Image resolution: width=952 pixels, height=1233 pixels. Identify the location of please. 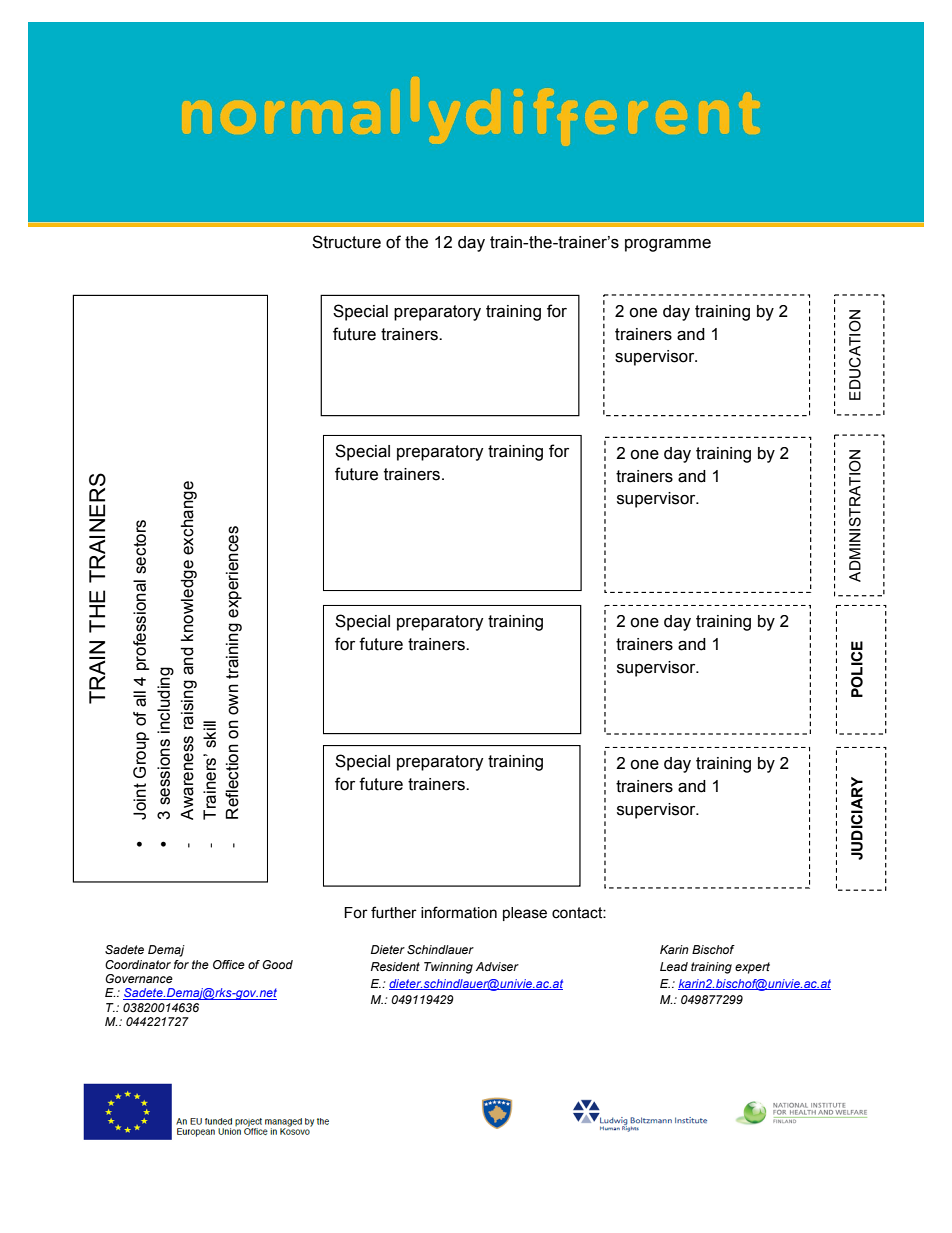
(525, 914).
